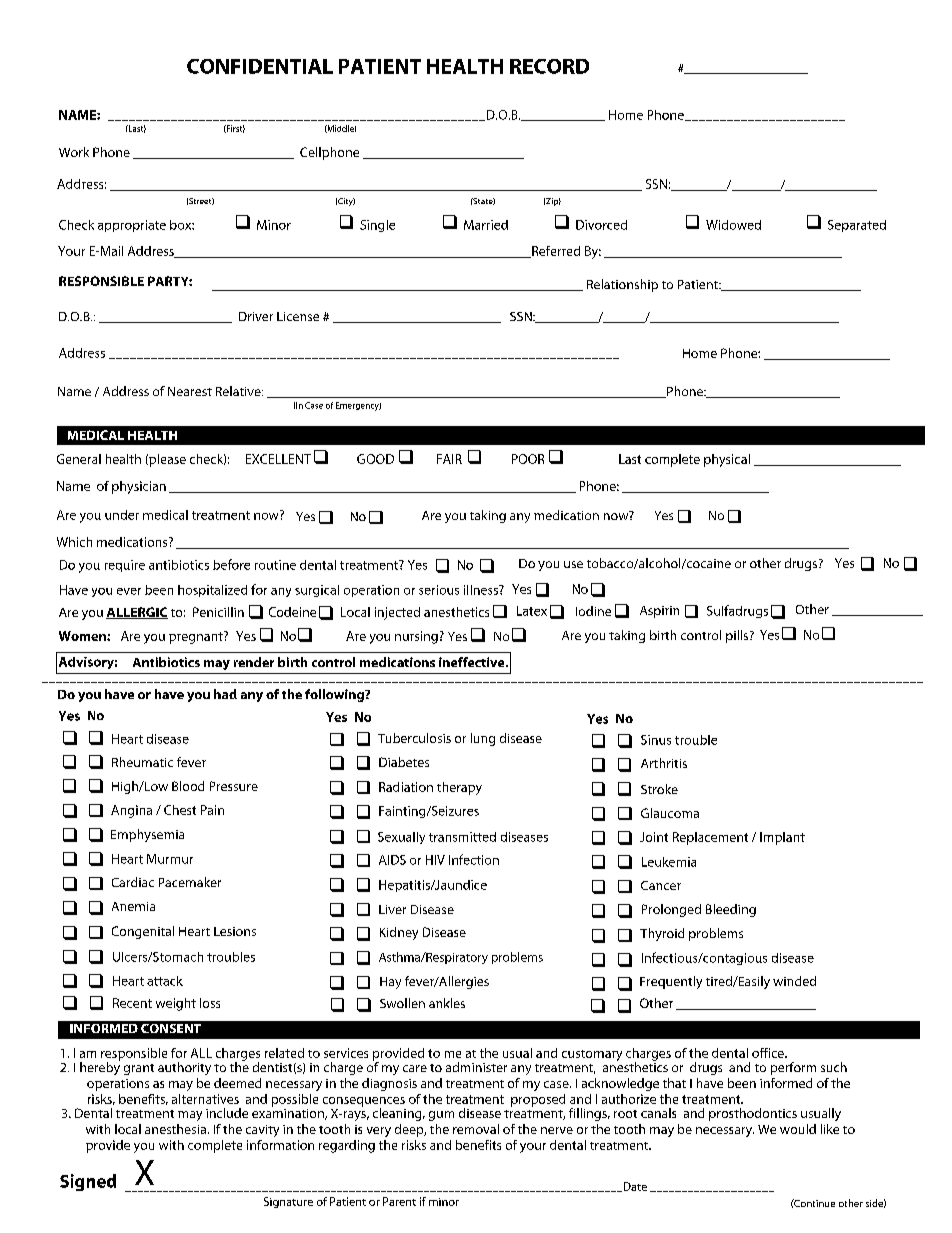 The image size is (952, 1233). Describe the element at coordinates (180, 810) in the screenshot. I see `Chest` at that location.
